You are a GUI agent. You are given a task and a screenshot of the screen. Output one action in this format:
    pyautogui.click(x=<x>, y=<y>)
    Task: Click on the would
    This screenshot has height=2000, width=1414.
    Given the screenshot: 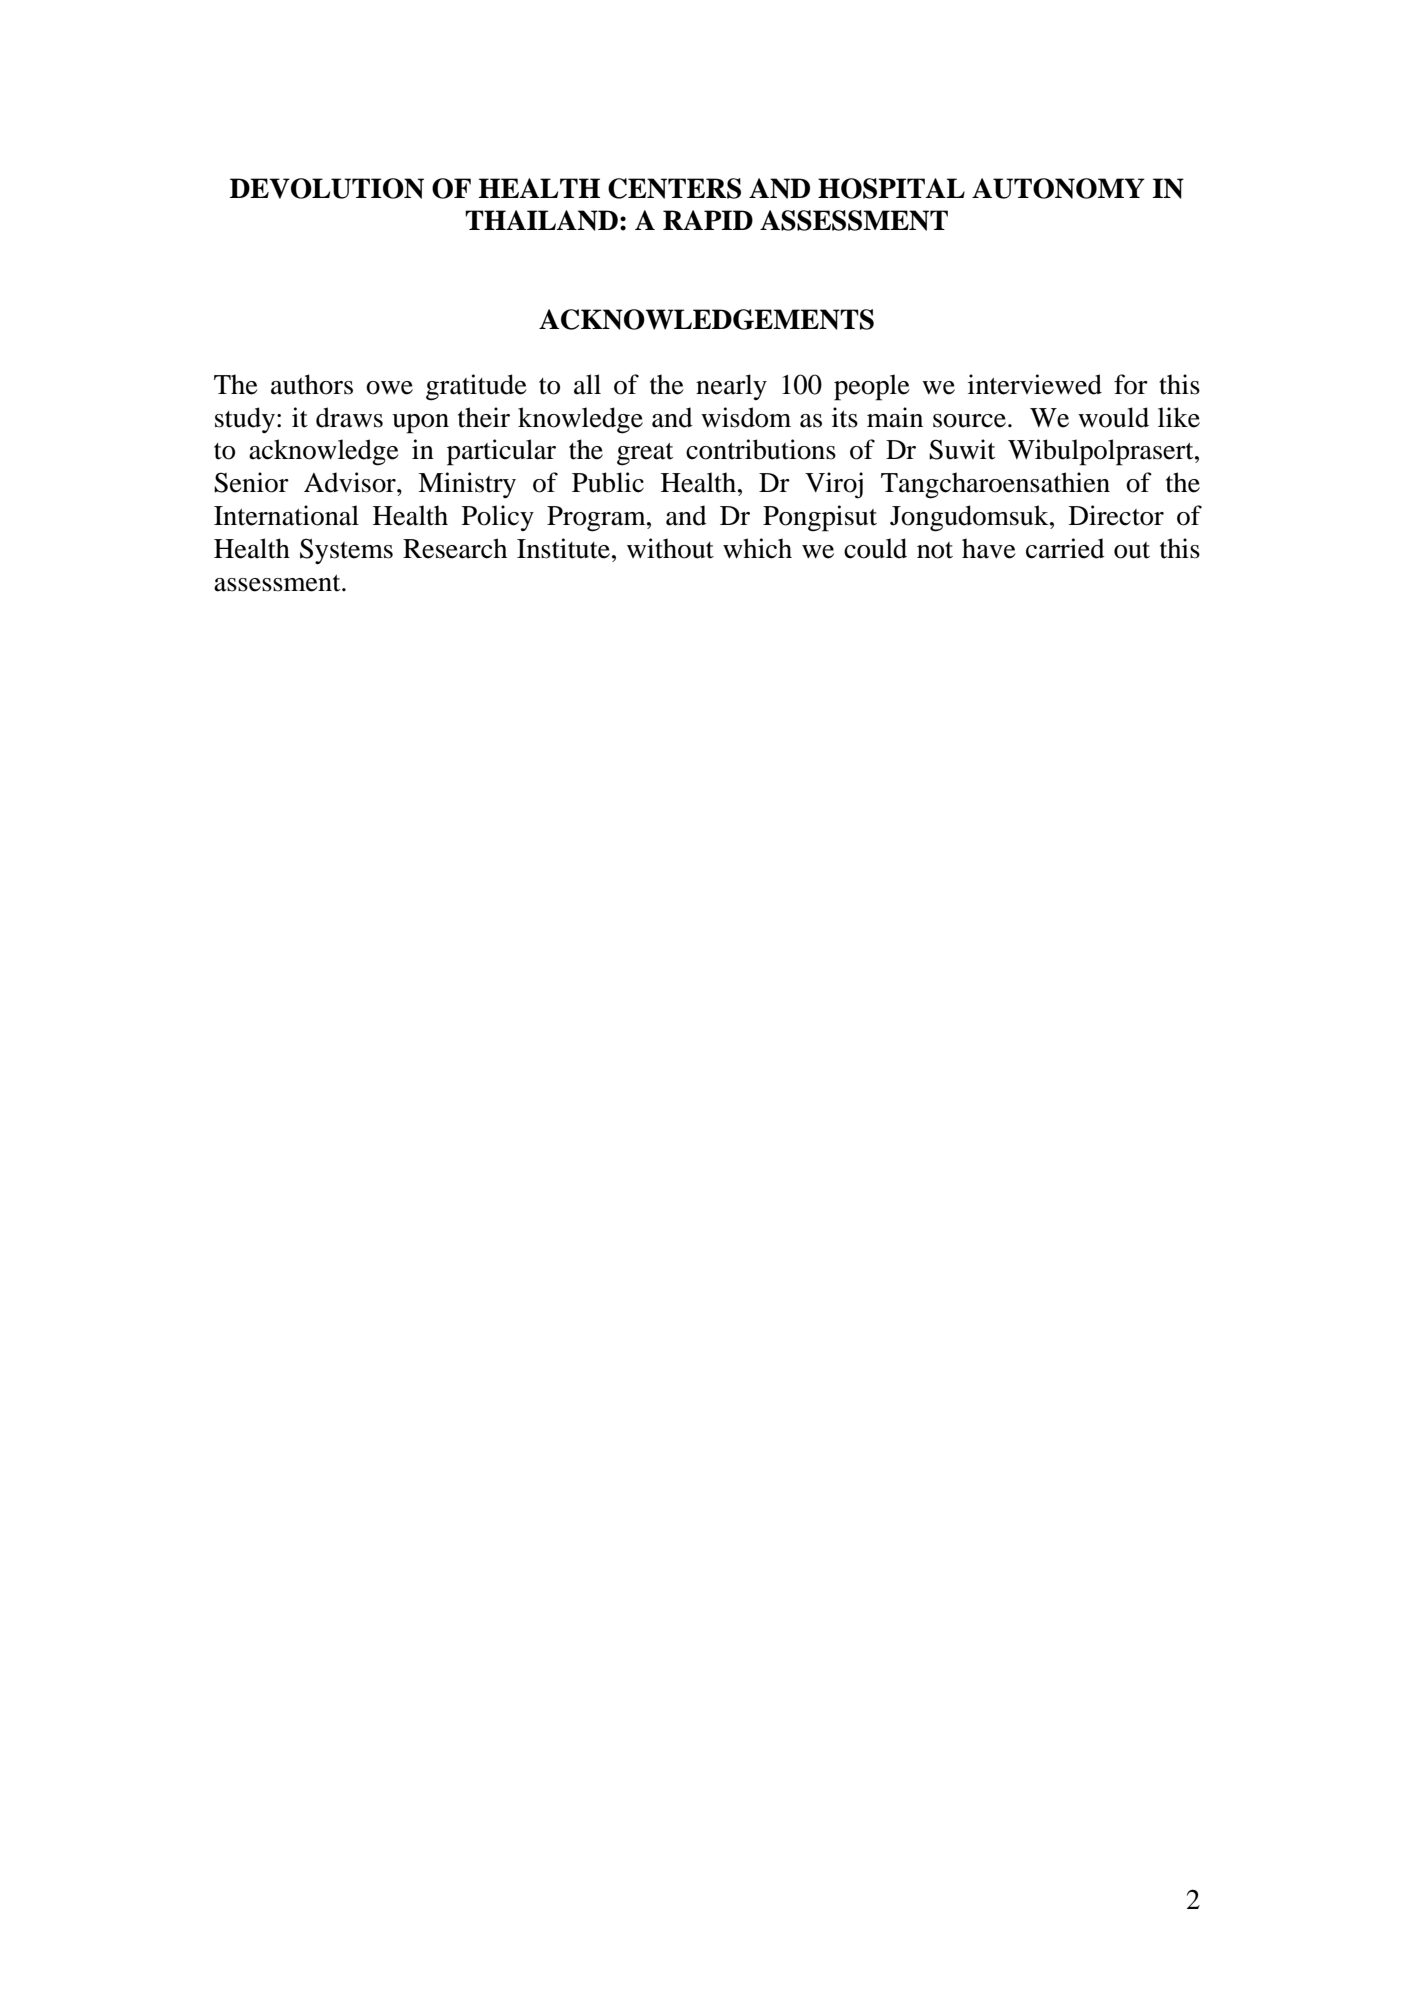 What is the action you would take?
    pyautogui.click(x=1113, y=417)
